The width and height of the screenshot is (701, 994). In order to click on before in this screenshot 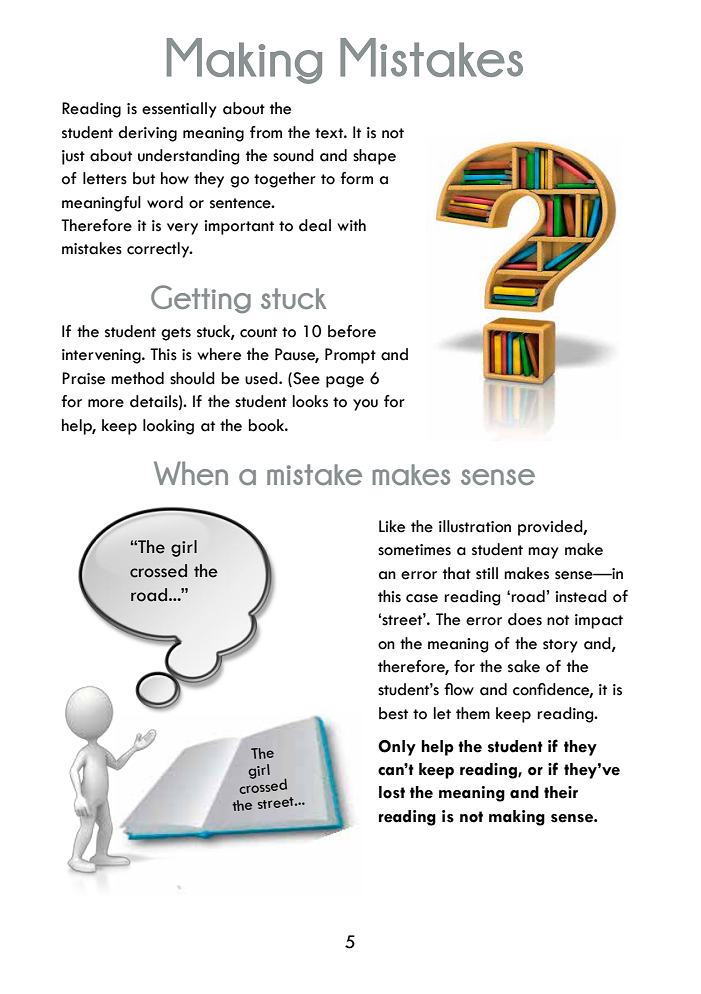, I will do `click(352, 331)`.
